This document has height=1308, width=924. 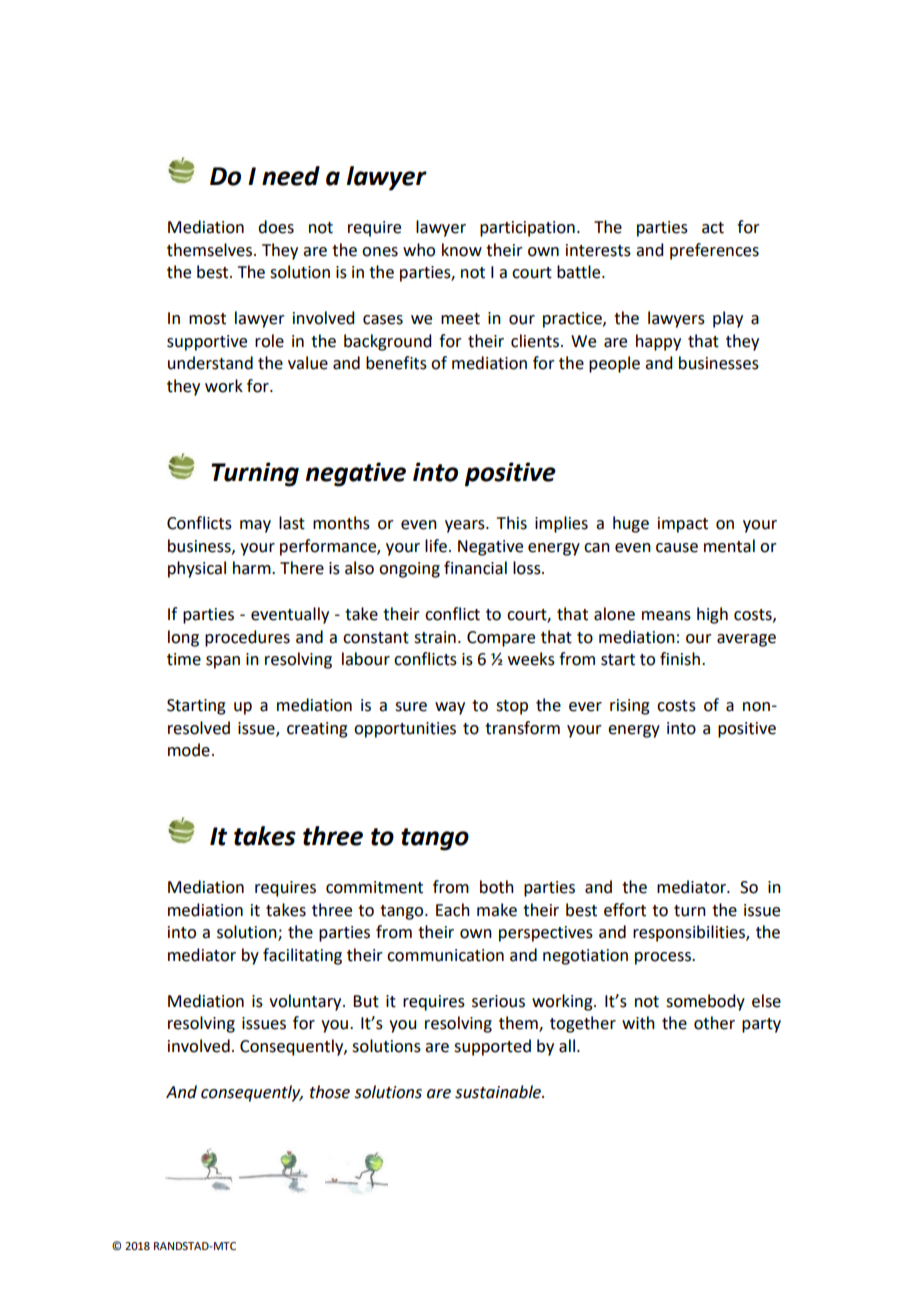 I want to click on may, so click(x=255, y=526).
